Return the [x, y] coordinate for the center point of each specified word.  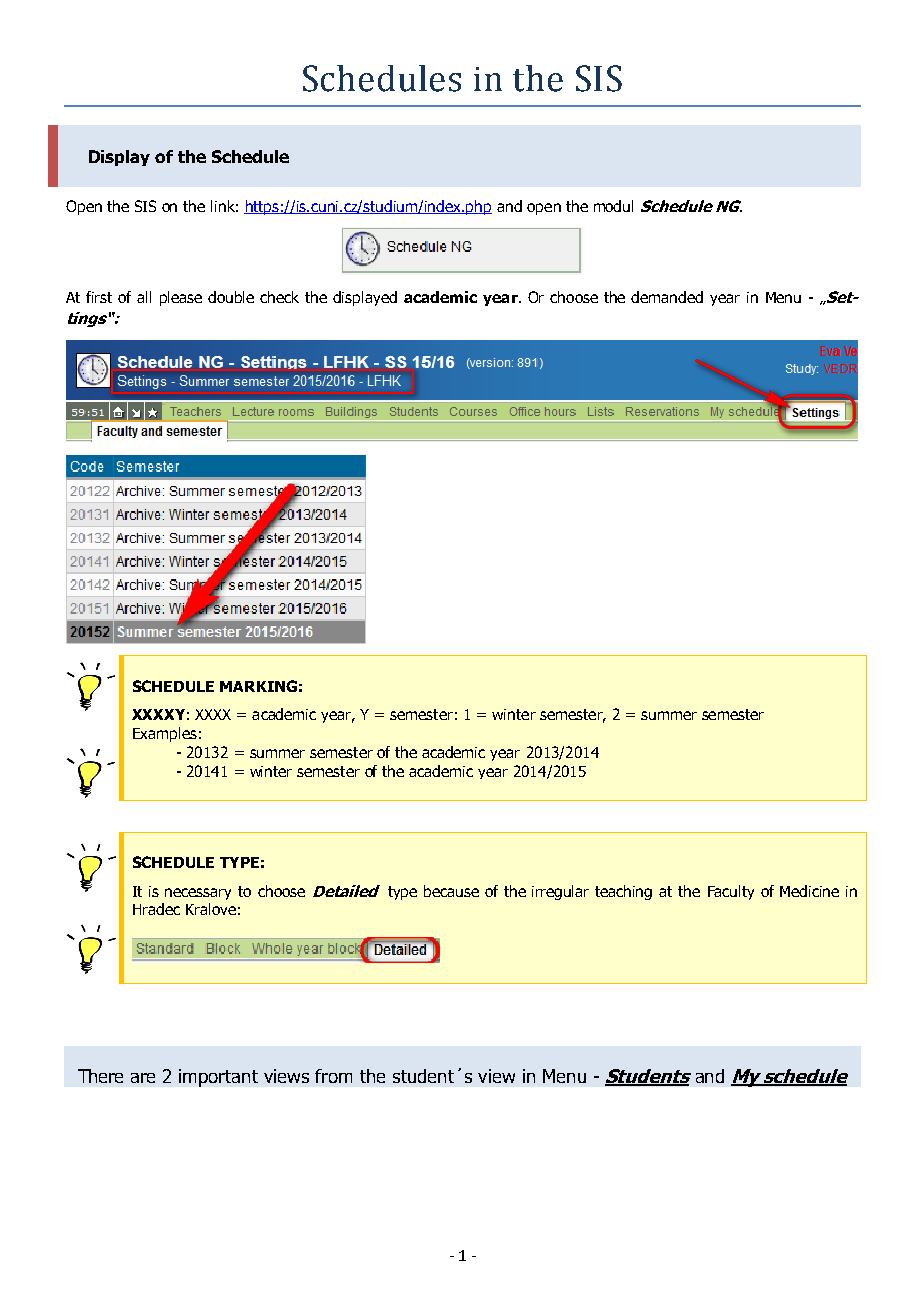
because [451, 891]
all [144, 297]
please [181, 298]
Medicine [809, 891]
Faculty [731, 892]
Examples [165, 734]
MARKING [258, 686]
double [231, 297]
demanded [667, 297]
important [218, 1078]
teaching [623, 892]
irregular [560, 892]
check [279, 297]
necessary [198, 894]
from [333, 1076]
